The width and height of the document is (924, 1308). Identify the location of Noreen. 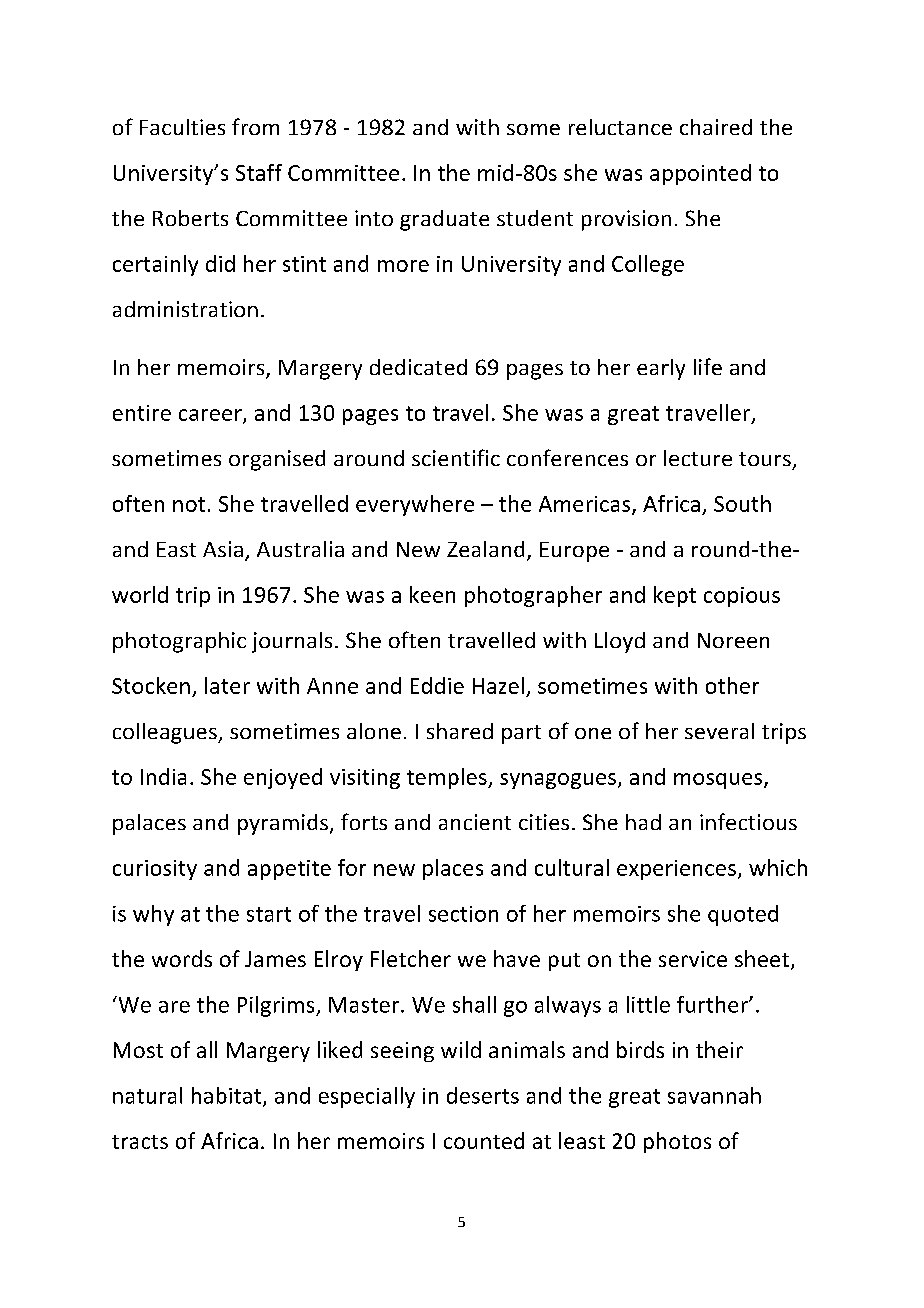
(733, 640).
